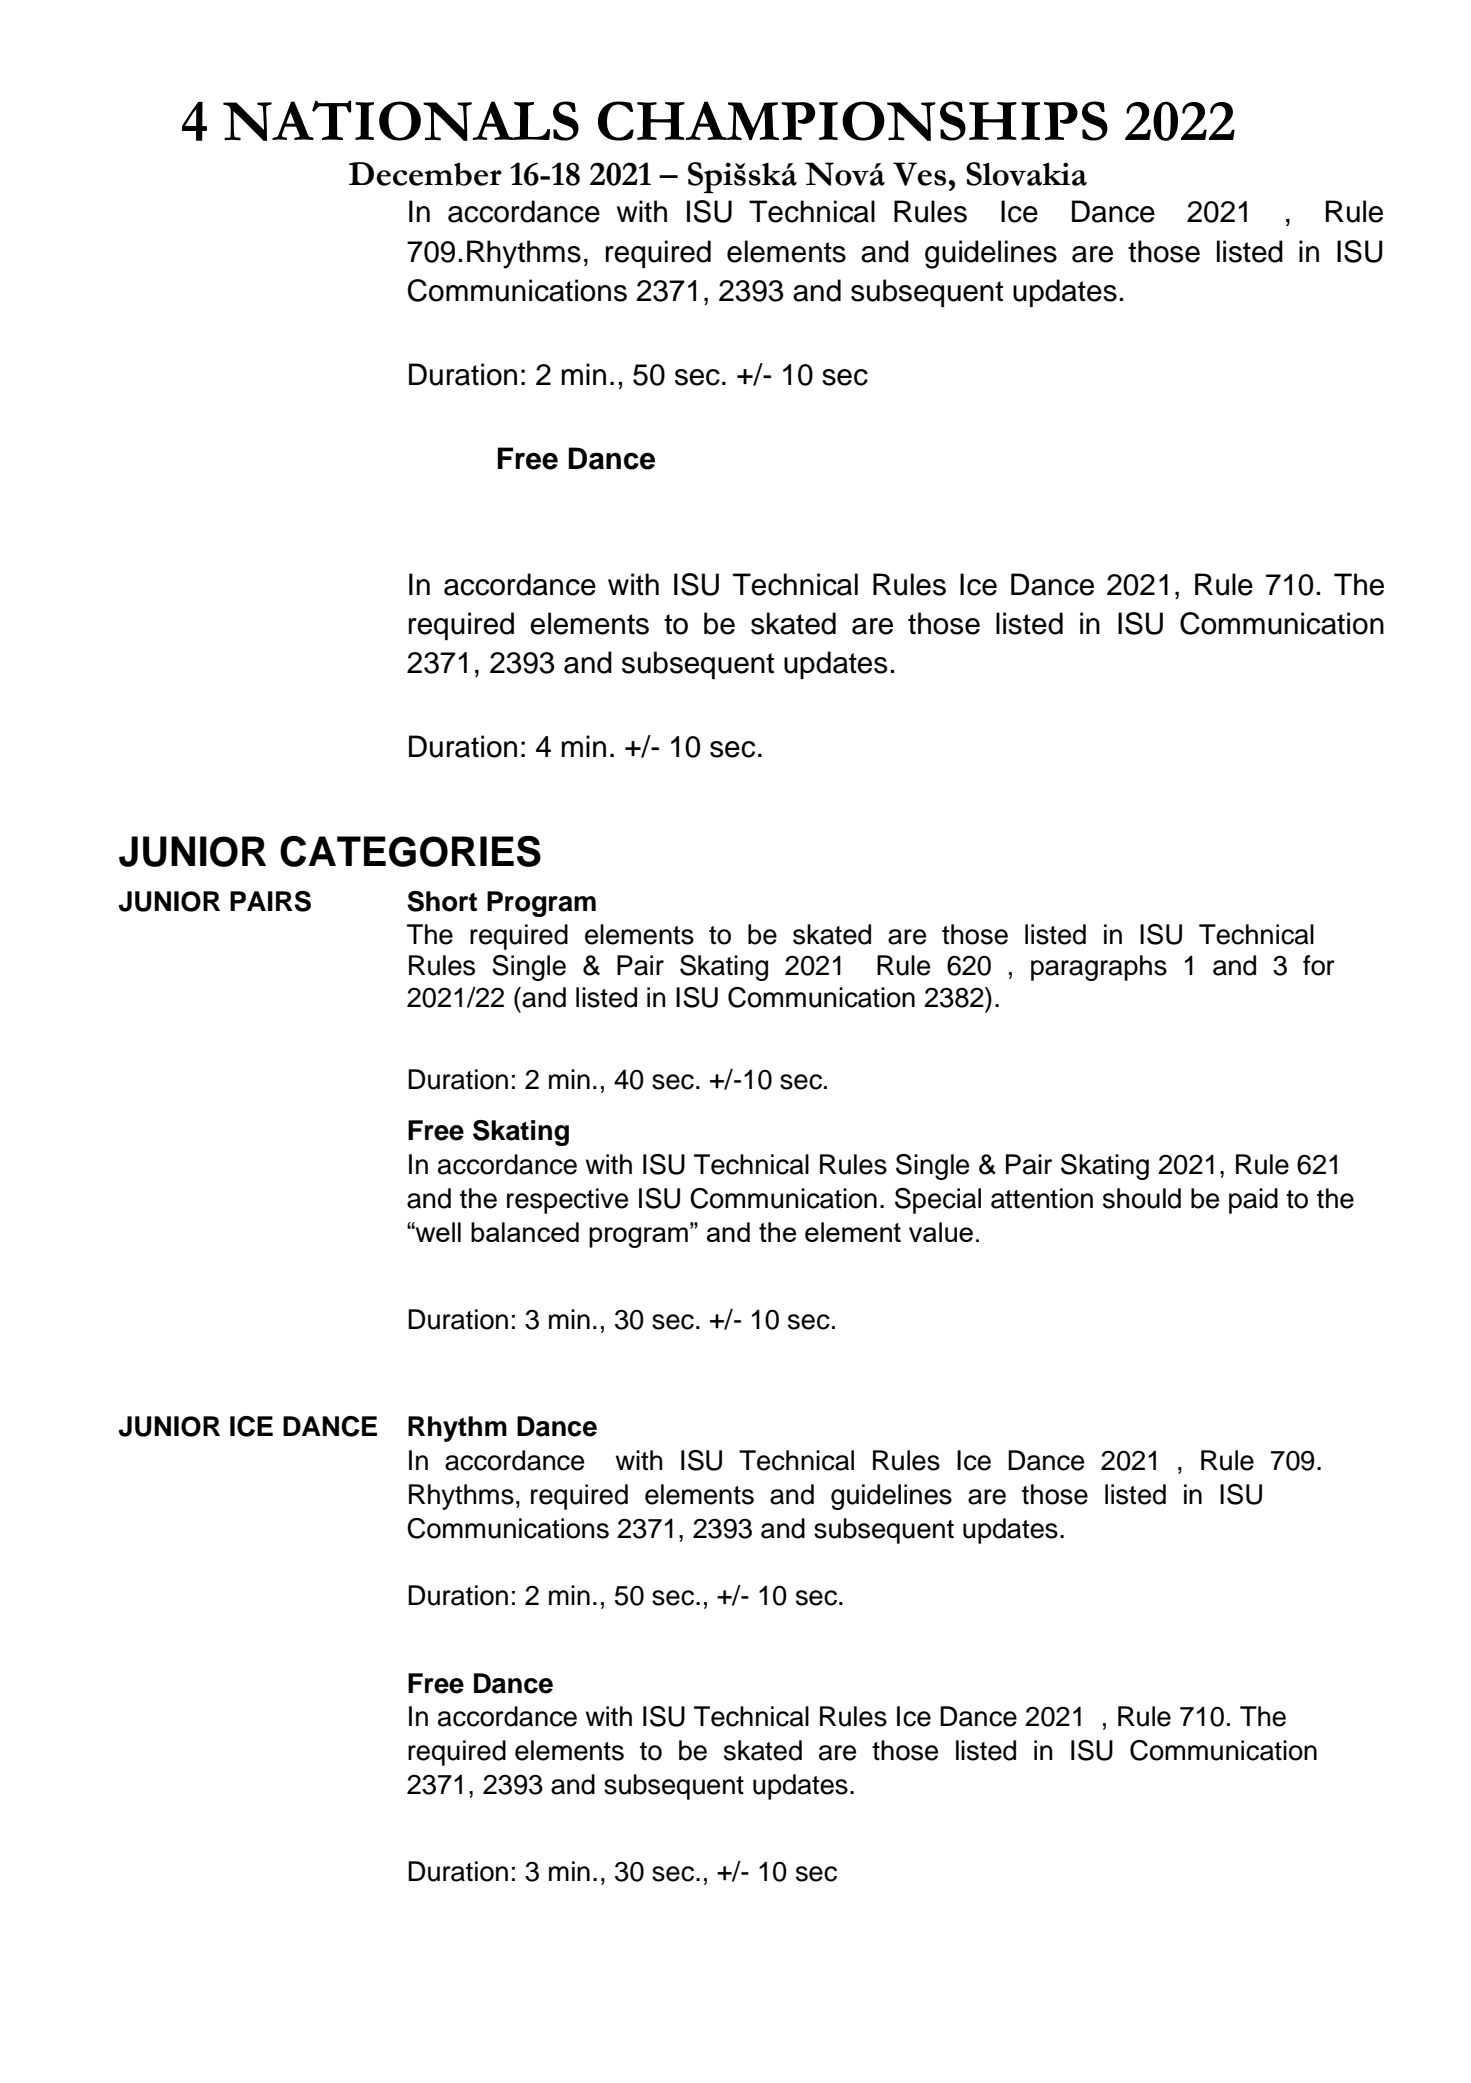 The image size is (1471, 2083). I want to click on respective, so click(567, 1201).
